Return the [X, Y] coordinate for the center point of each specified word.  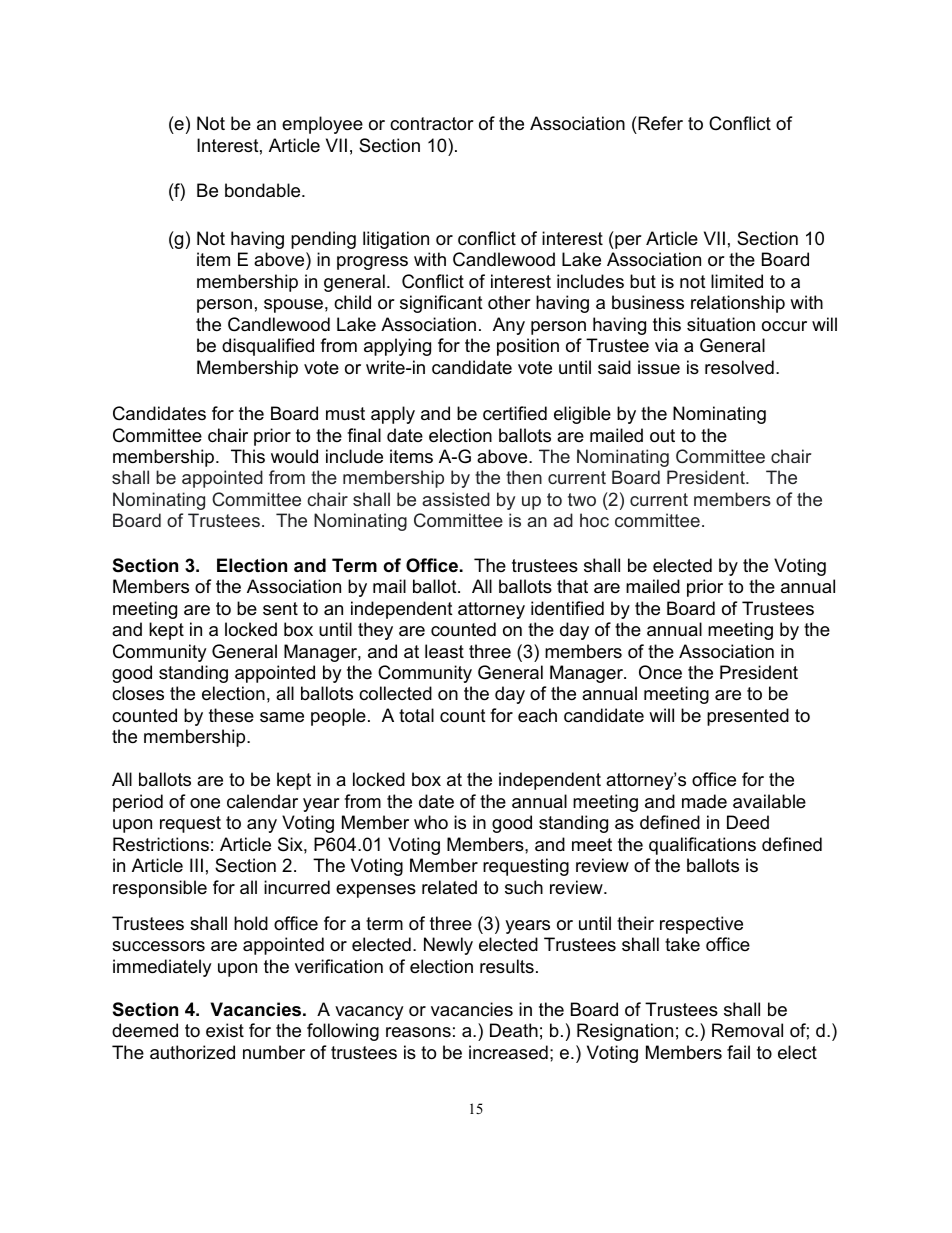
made [704, 801]
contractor [432, 124]
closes [138, 693]
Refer [659, 123]
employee [322, 125]
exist [225, 1030]
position [528, 347]
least [444, 651]
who [431, 822]
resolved [739, 367]
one [205, 803]
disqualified [268, 347]
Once [660, 672]
